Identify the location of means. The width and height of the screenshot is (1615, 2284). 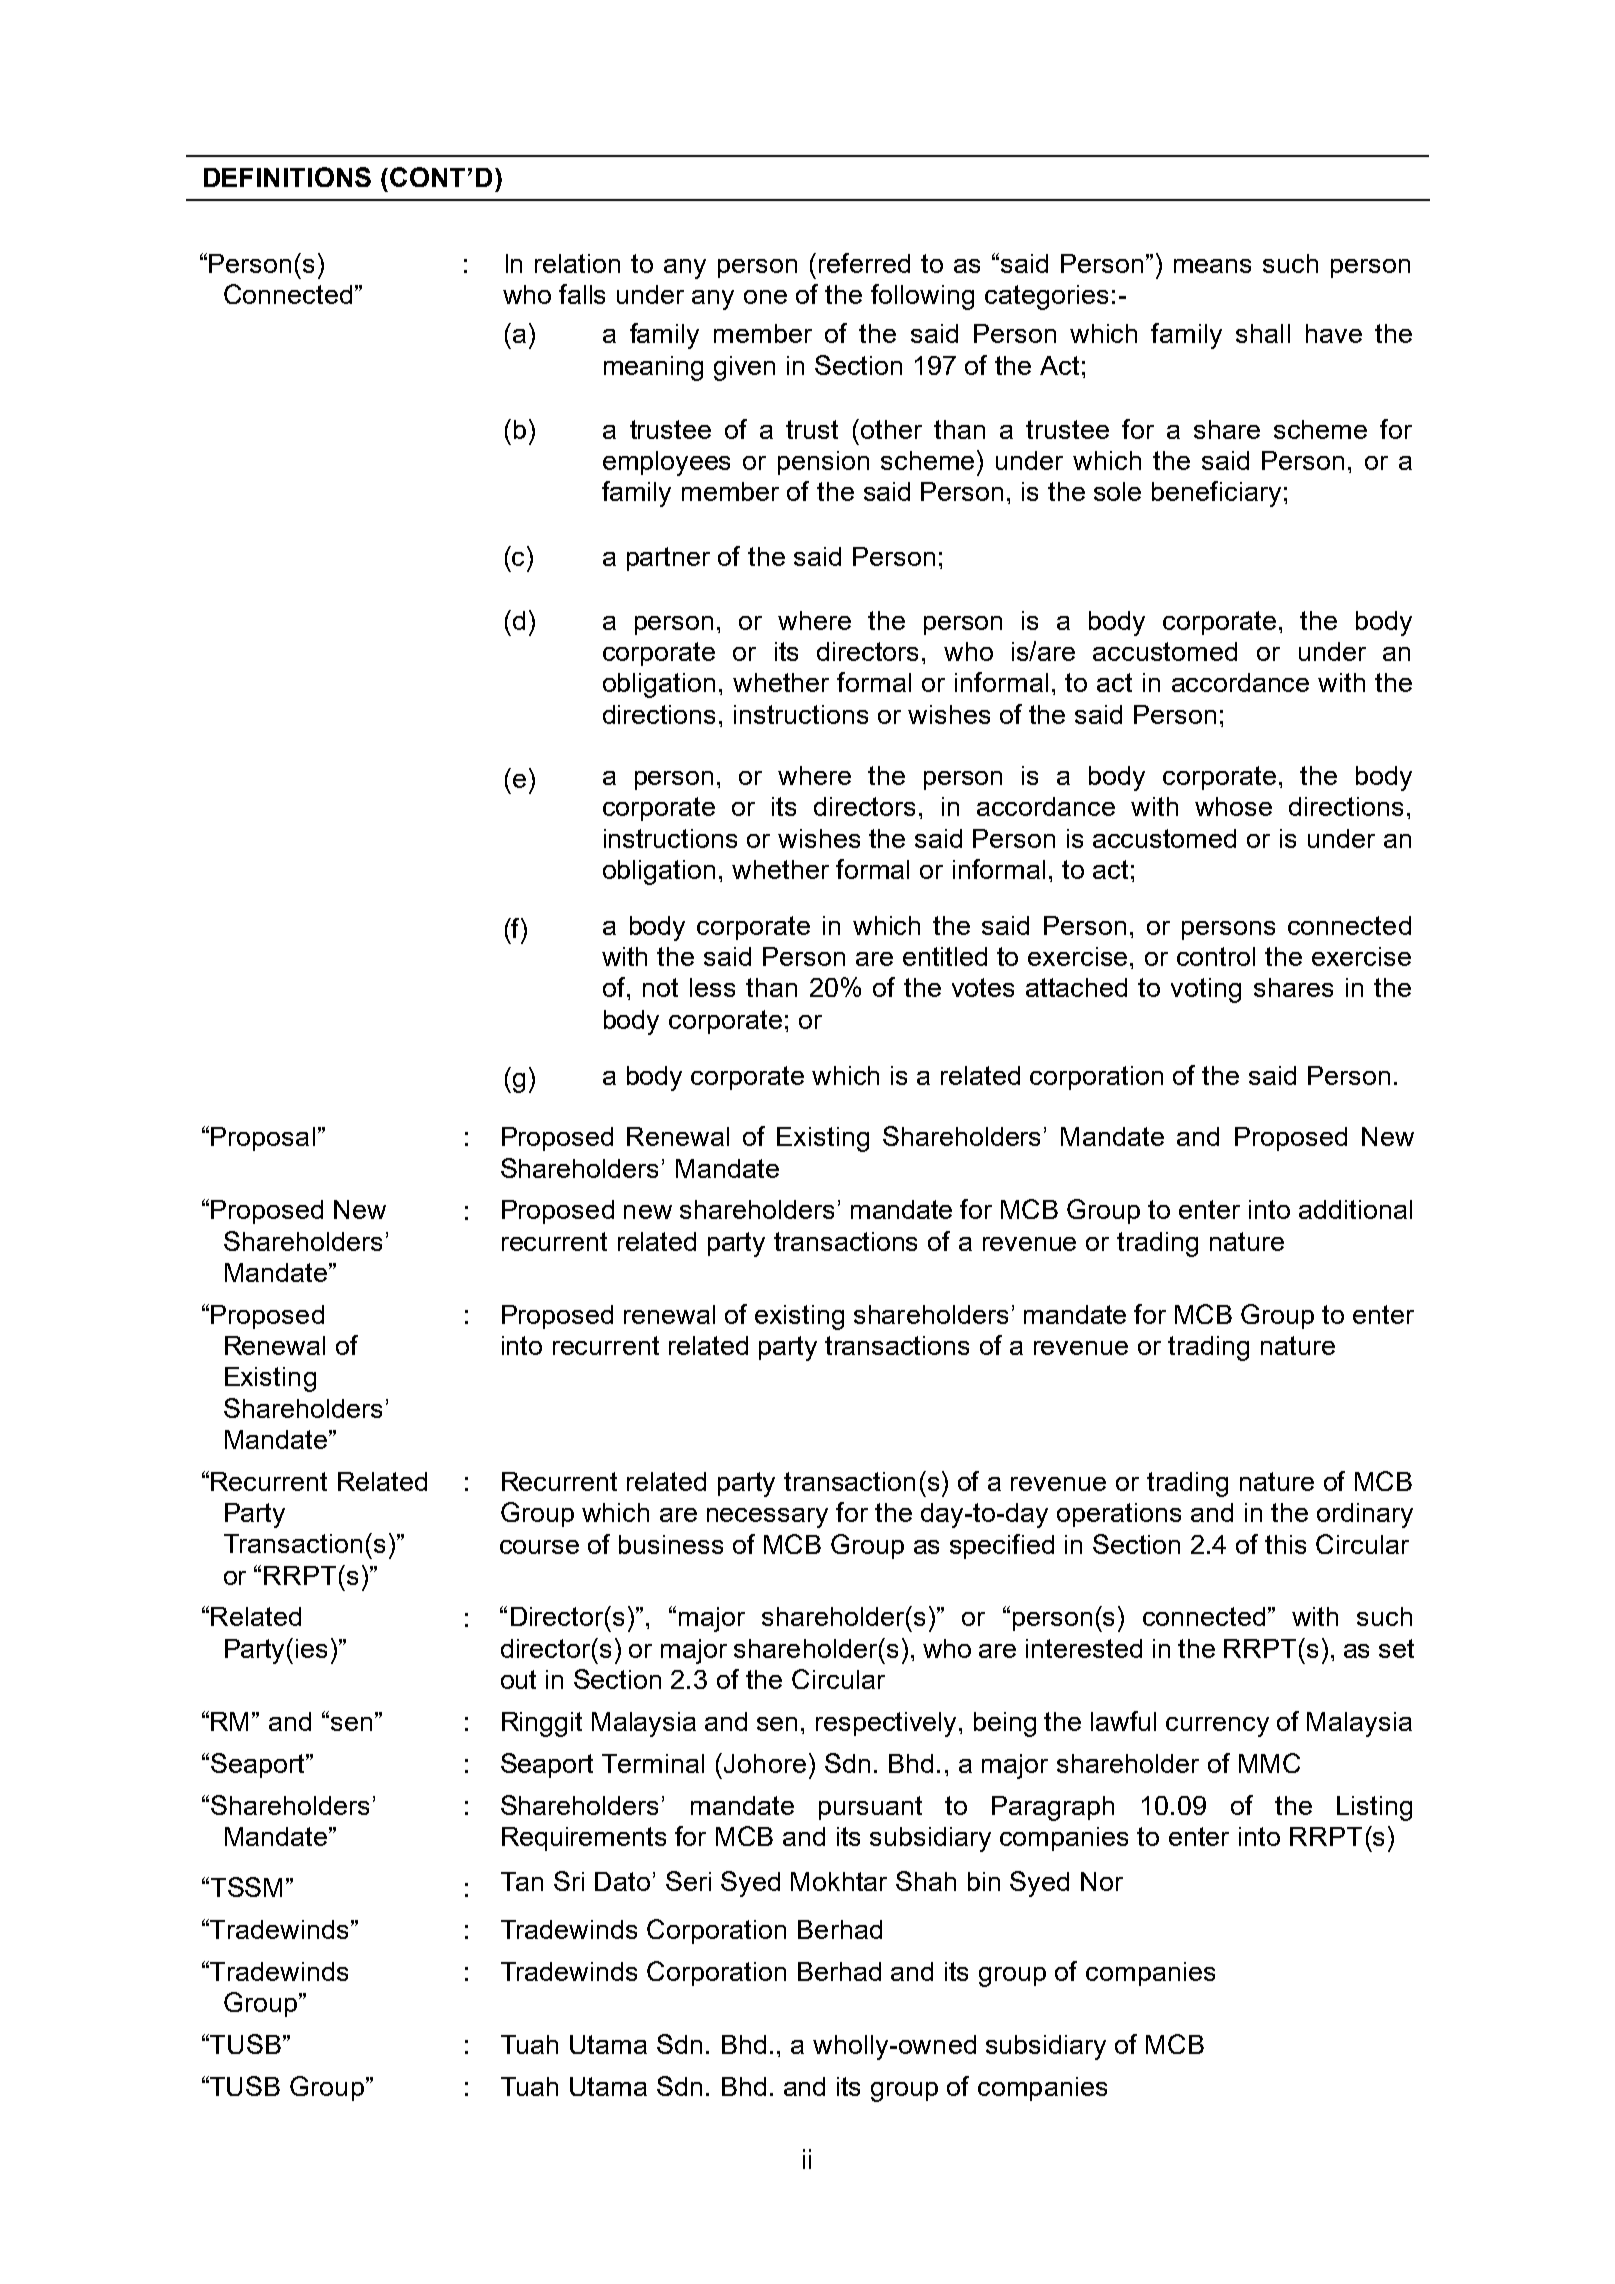
(1212, 266).
